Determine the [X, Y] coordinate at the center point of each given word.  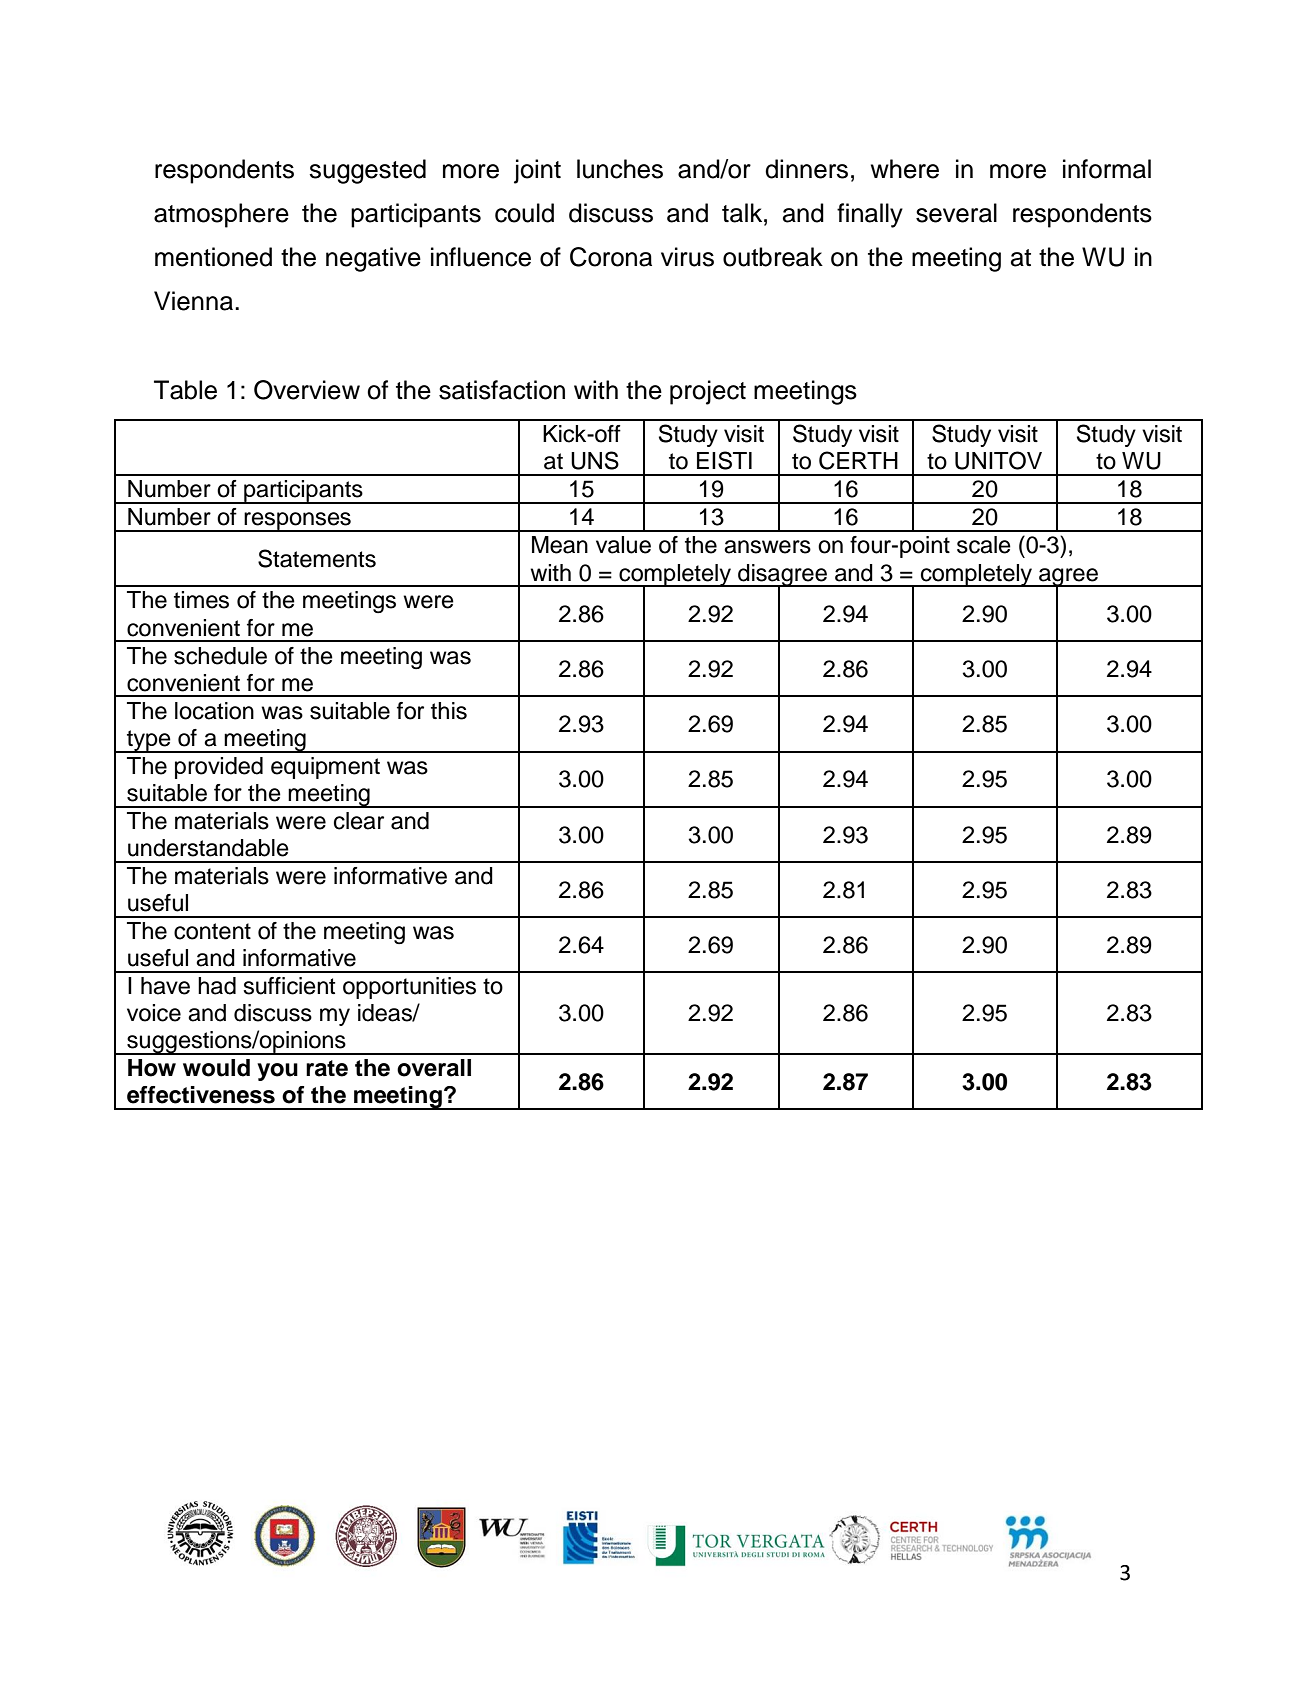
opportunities [409, 988]
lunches [620, 169]
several [956, 213]
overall [434, 1068]
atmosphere [221, 215]
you [277, 1072]
